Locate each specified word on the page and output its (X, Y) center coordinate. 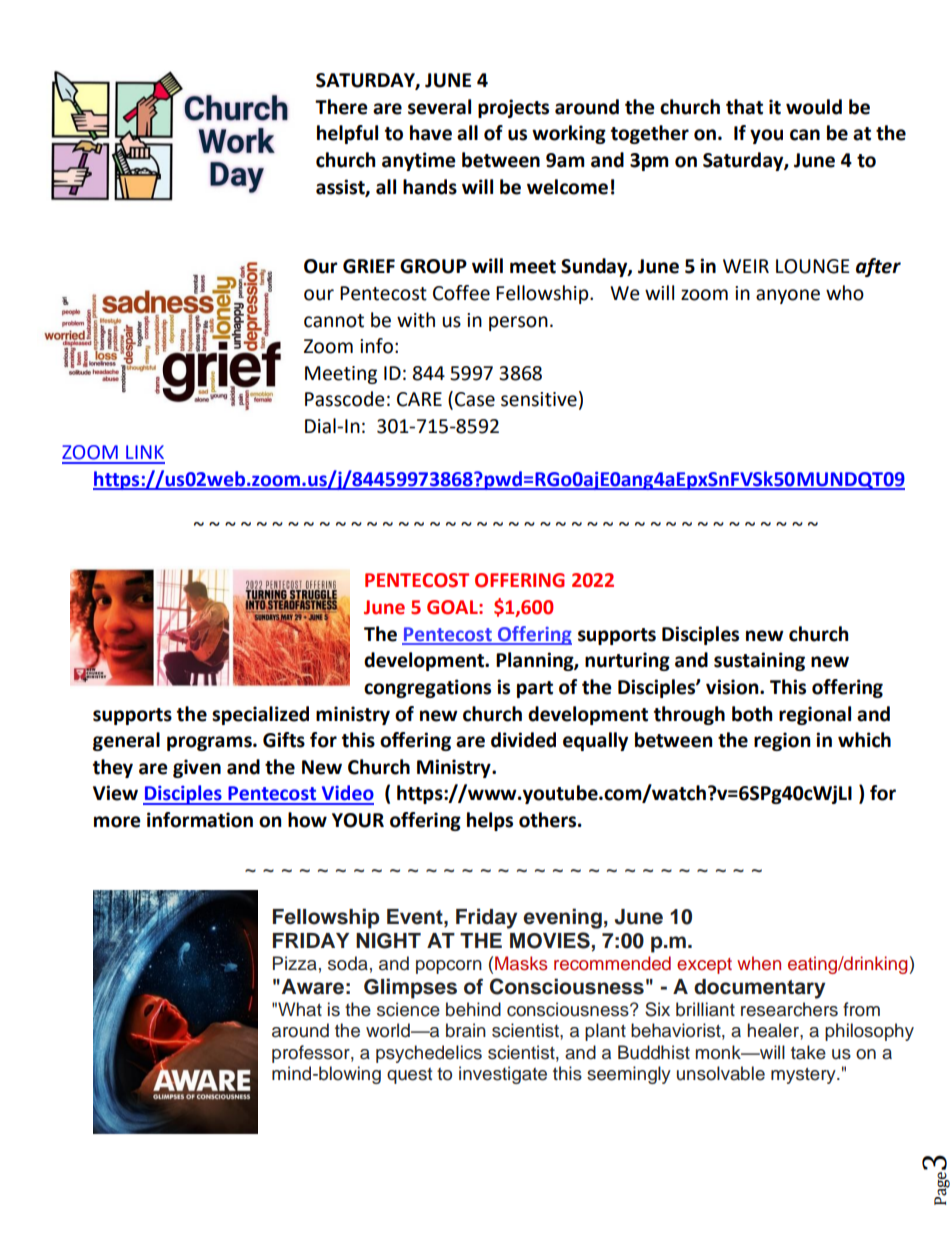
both (752, 714)
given (197, 768)
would (814, 107)
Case (475, 399)
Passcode (345, 399)
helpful (347, 134)
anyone (788, 296)
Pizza (295, 963)
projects (513, 108)
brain (466, 1030)
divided (523, 740)
